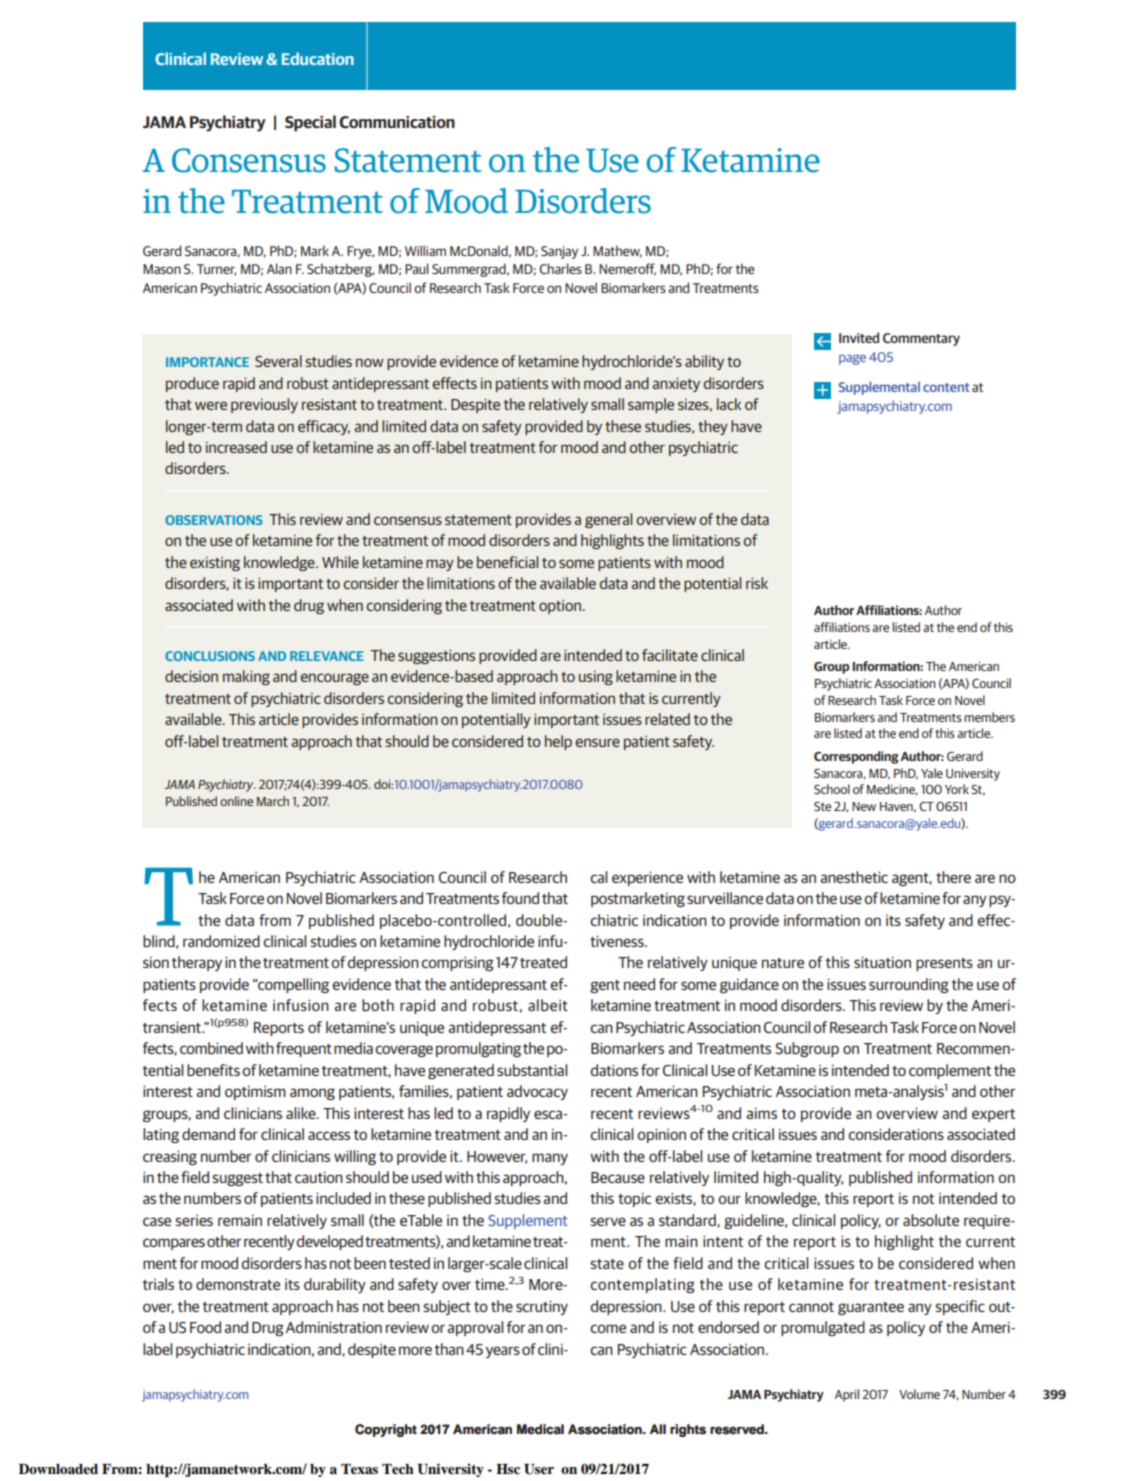 This screenshot has height=1481, width=1144. I want to click on Communication, so click(397, 122).
